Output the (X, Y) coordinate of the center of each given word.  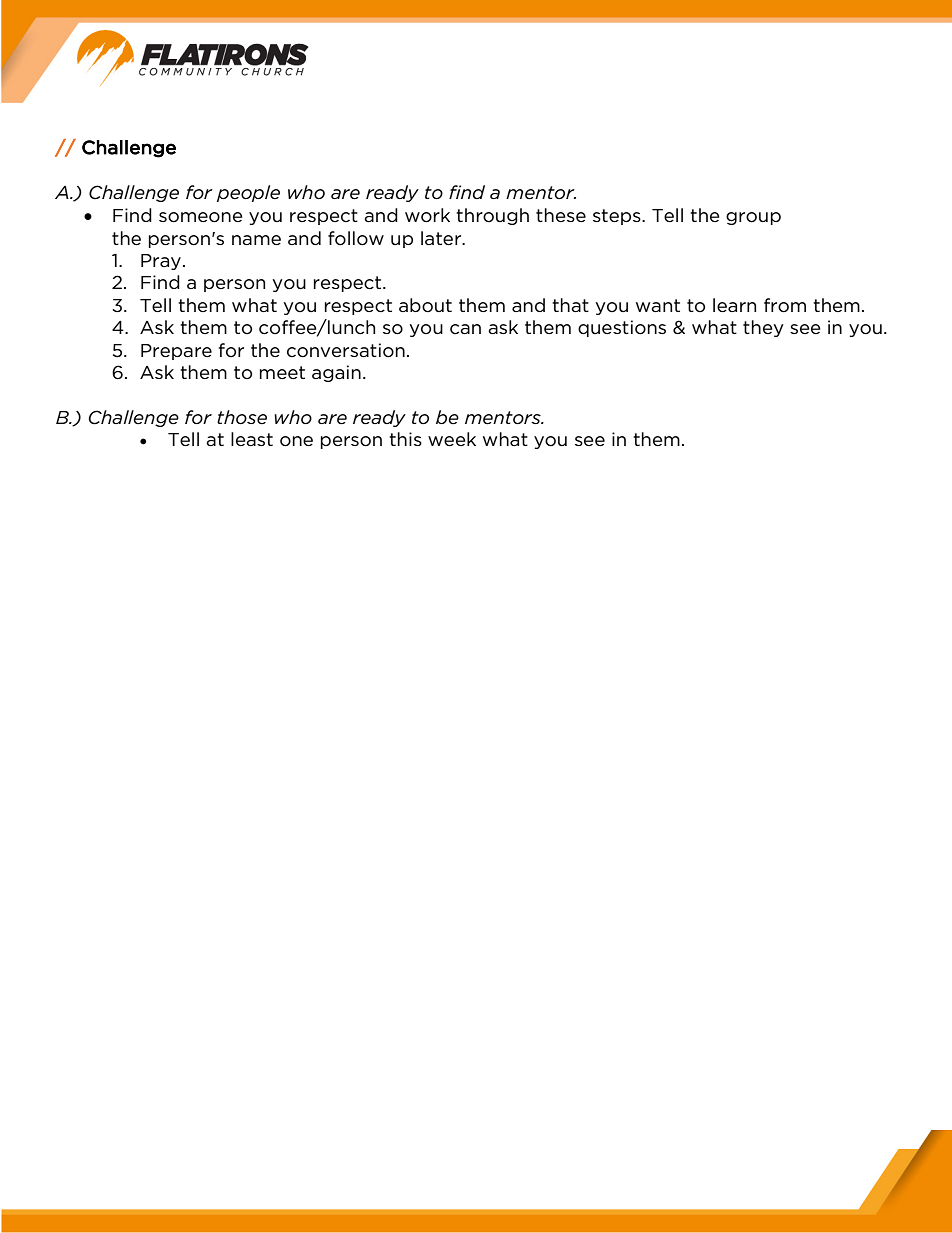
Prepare (176, 352)
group (753, 218)
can (465, 329)
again (336, 373)
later (442, 238)
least (252, 439)
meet (282, 373)
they (763, 328)
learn (734, 305)
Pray (161, 262)
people (248, 193)
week (452, 439)
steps (618, 217)
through (492, 216)
